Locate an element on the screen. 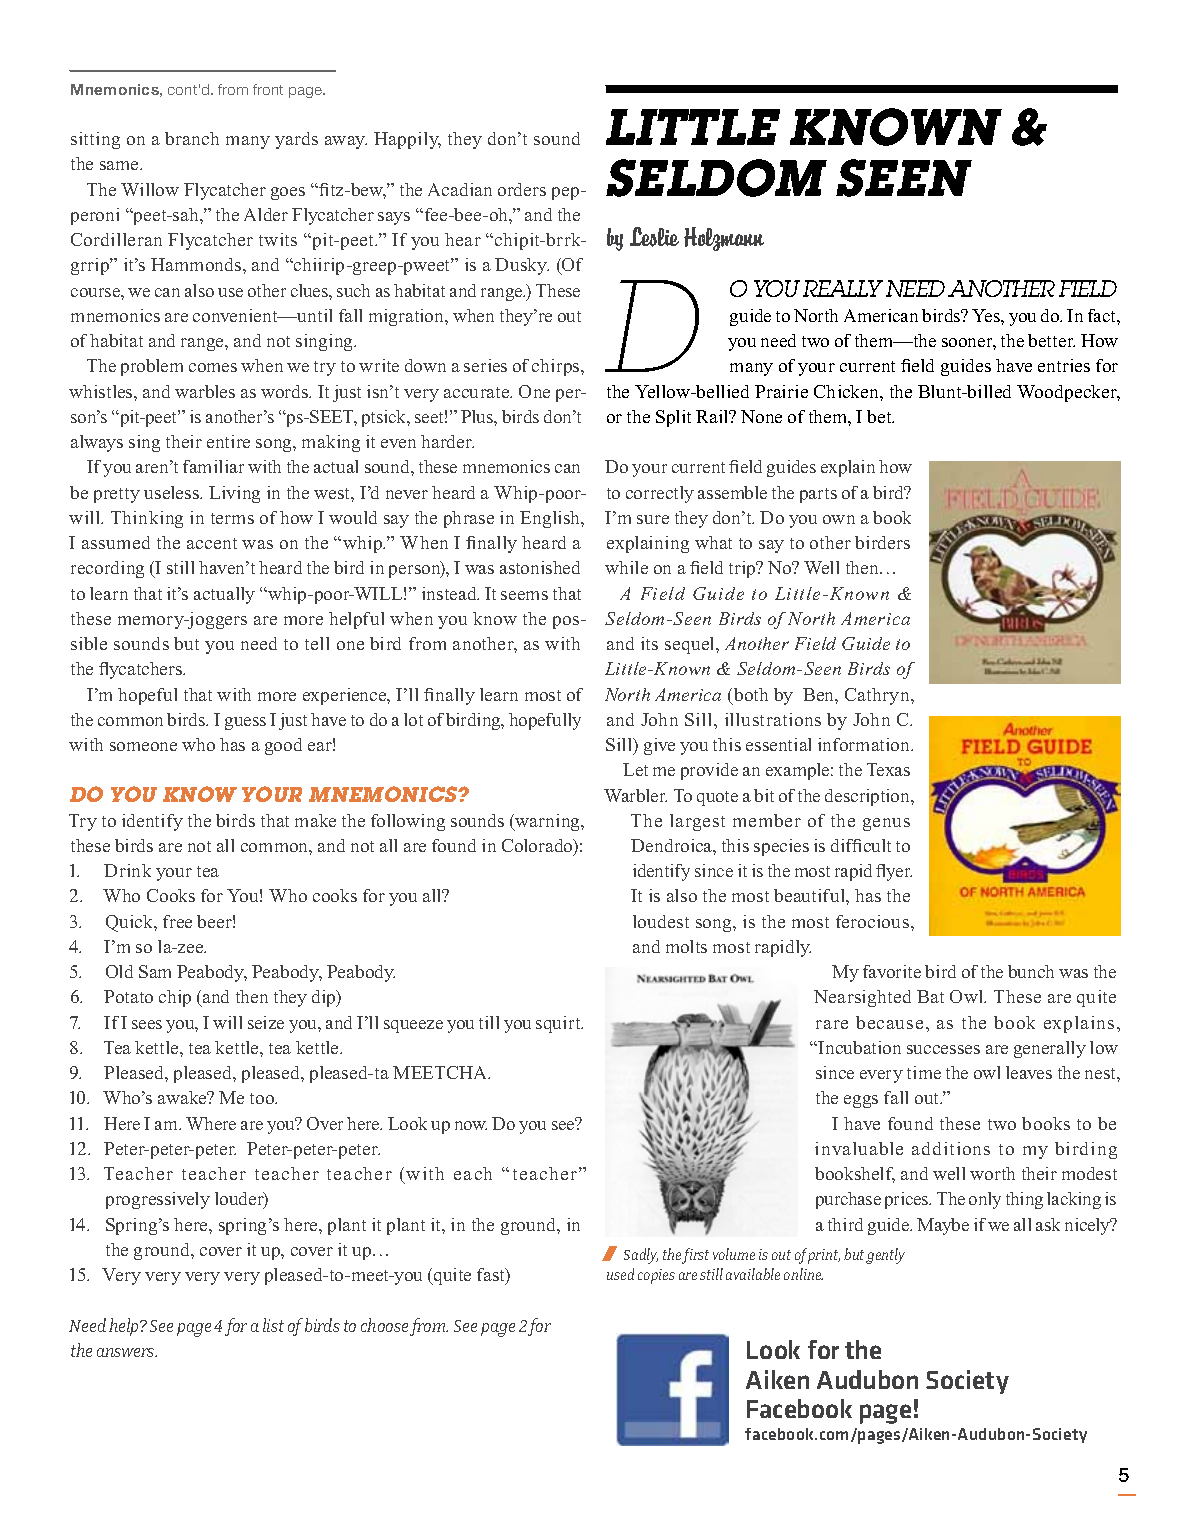 The width and height of the screenshot is (1188, 1538). used is located at coordinates (620, 1274).
